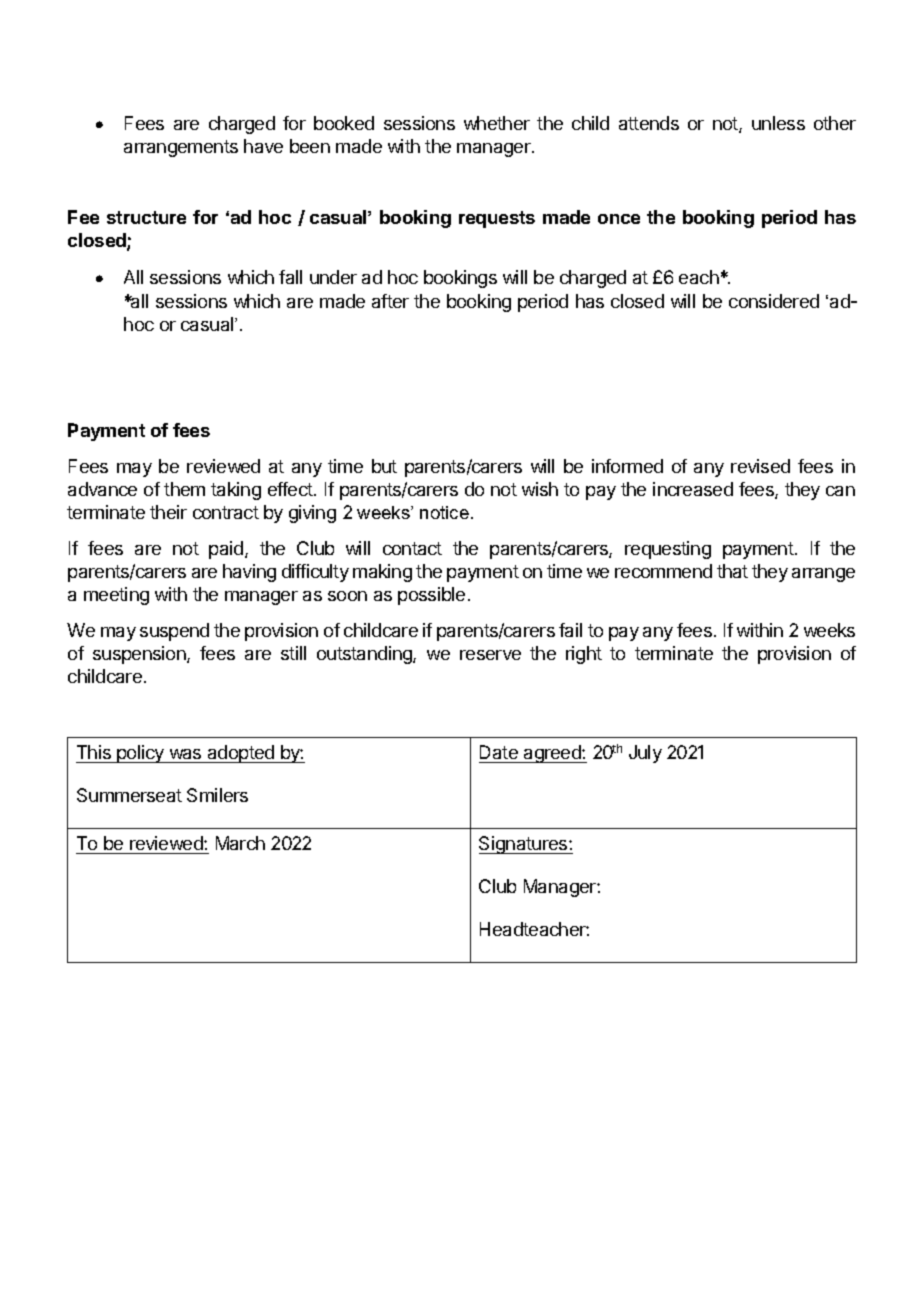 Image resolution: width=924 pixels, height=1308 pixels. What do you see at coordinates (444, 512) in the page?
I see `notice` at bounding box center [444, 512].
